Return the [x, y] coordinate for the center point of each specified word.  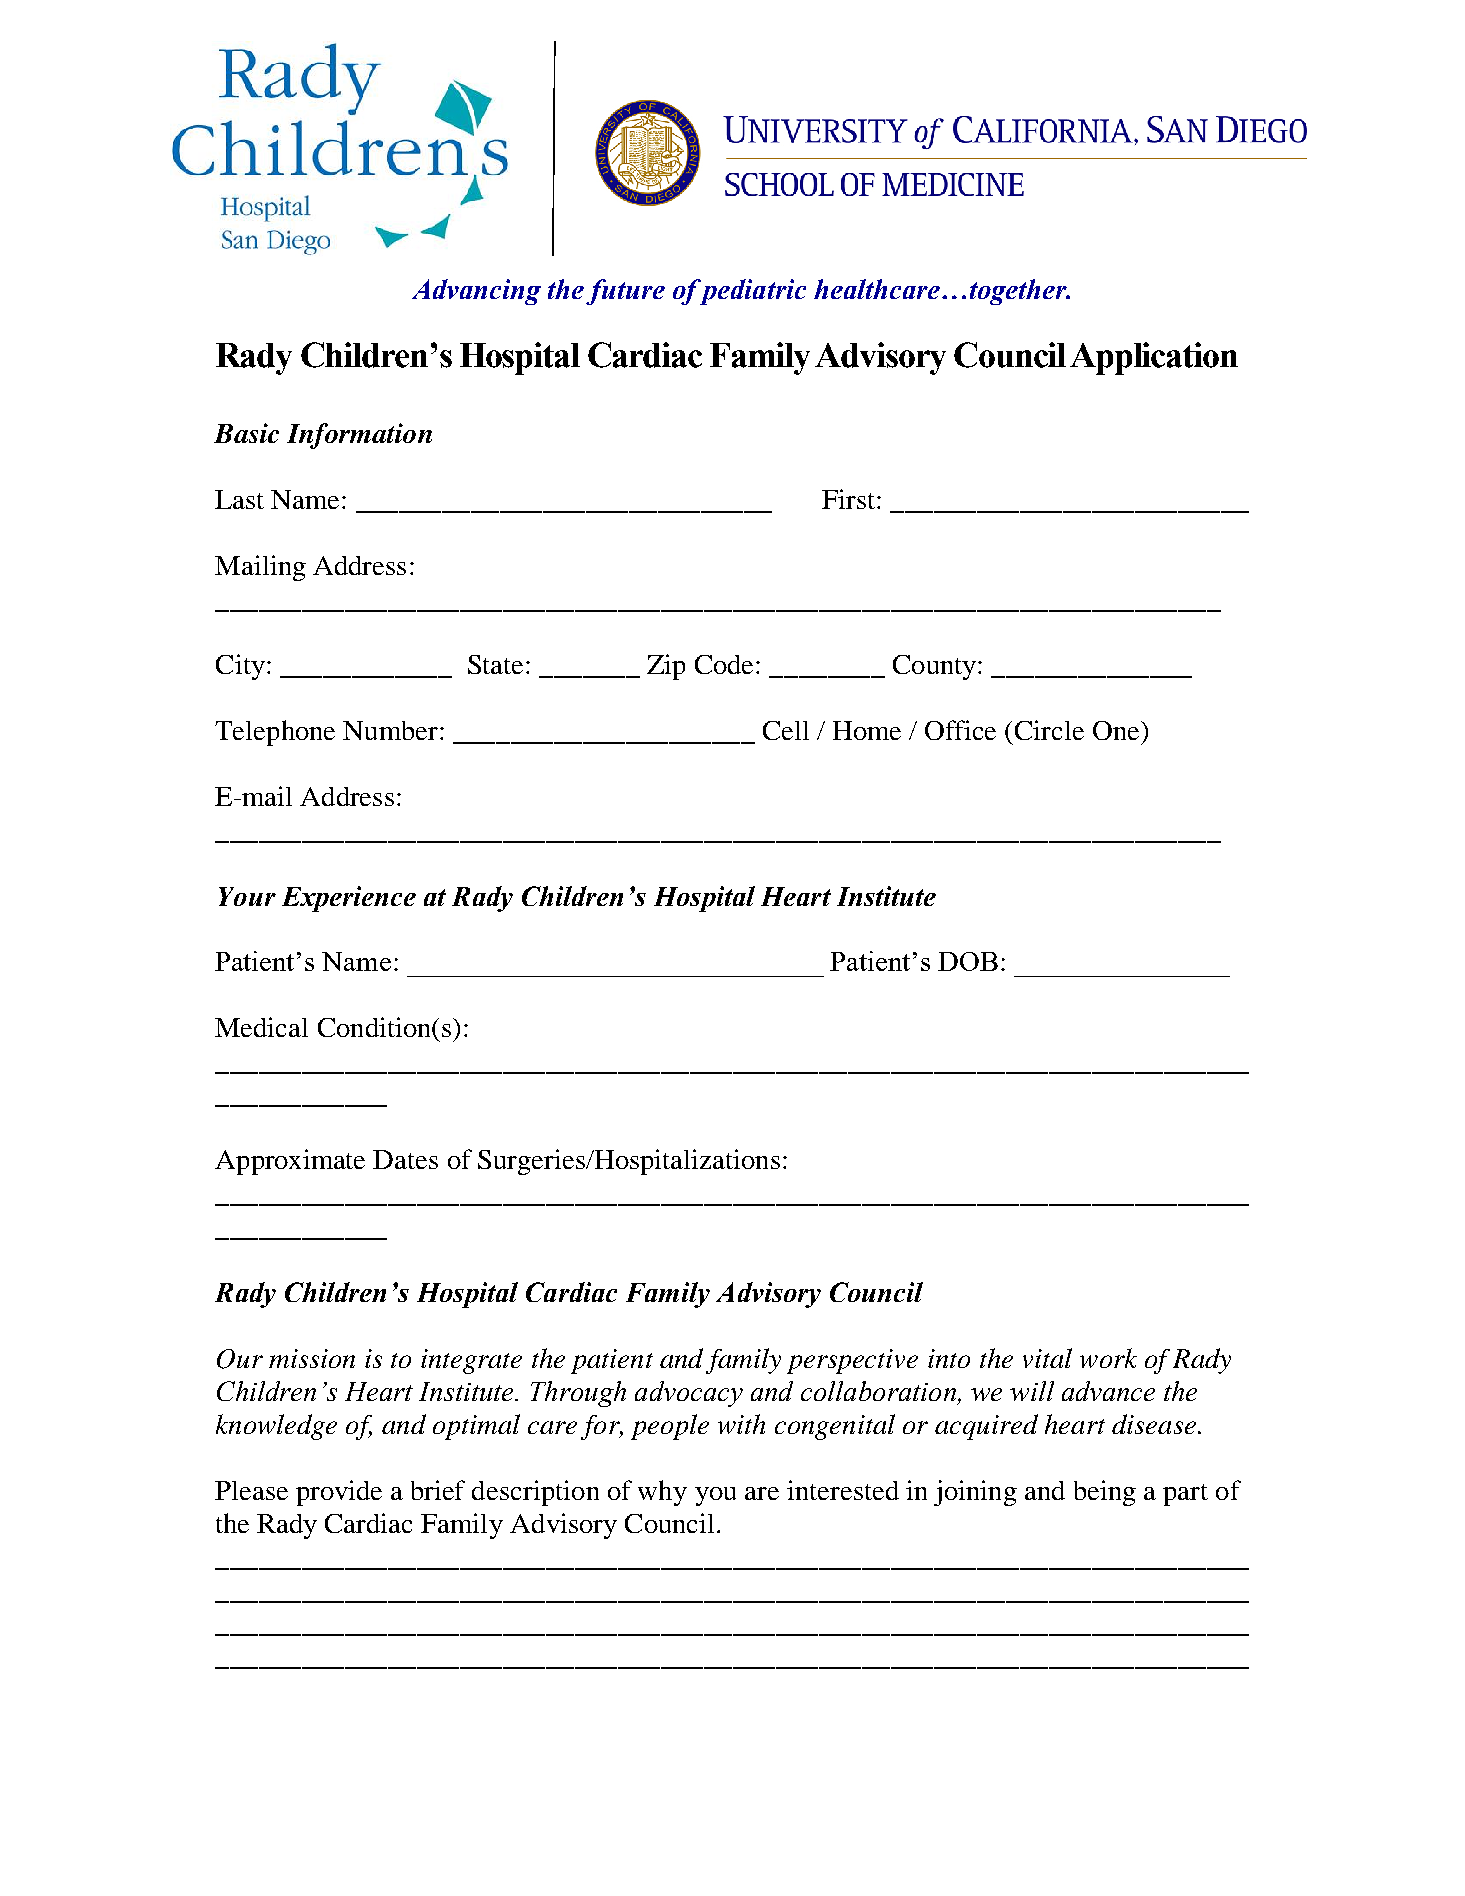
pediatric [751, 292]
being [1105, 1493]
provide [339, 1493]
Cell [786, 730]
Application [1154, 358]
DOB [968, 961]
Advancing [476, 292]
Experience [349, 899]
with [741, 1424]
